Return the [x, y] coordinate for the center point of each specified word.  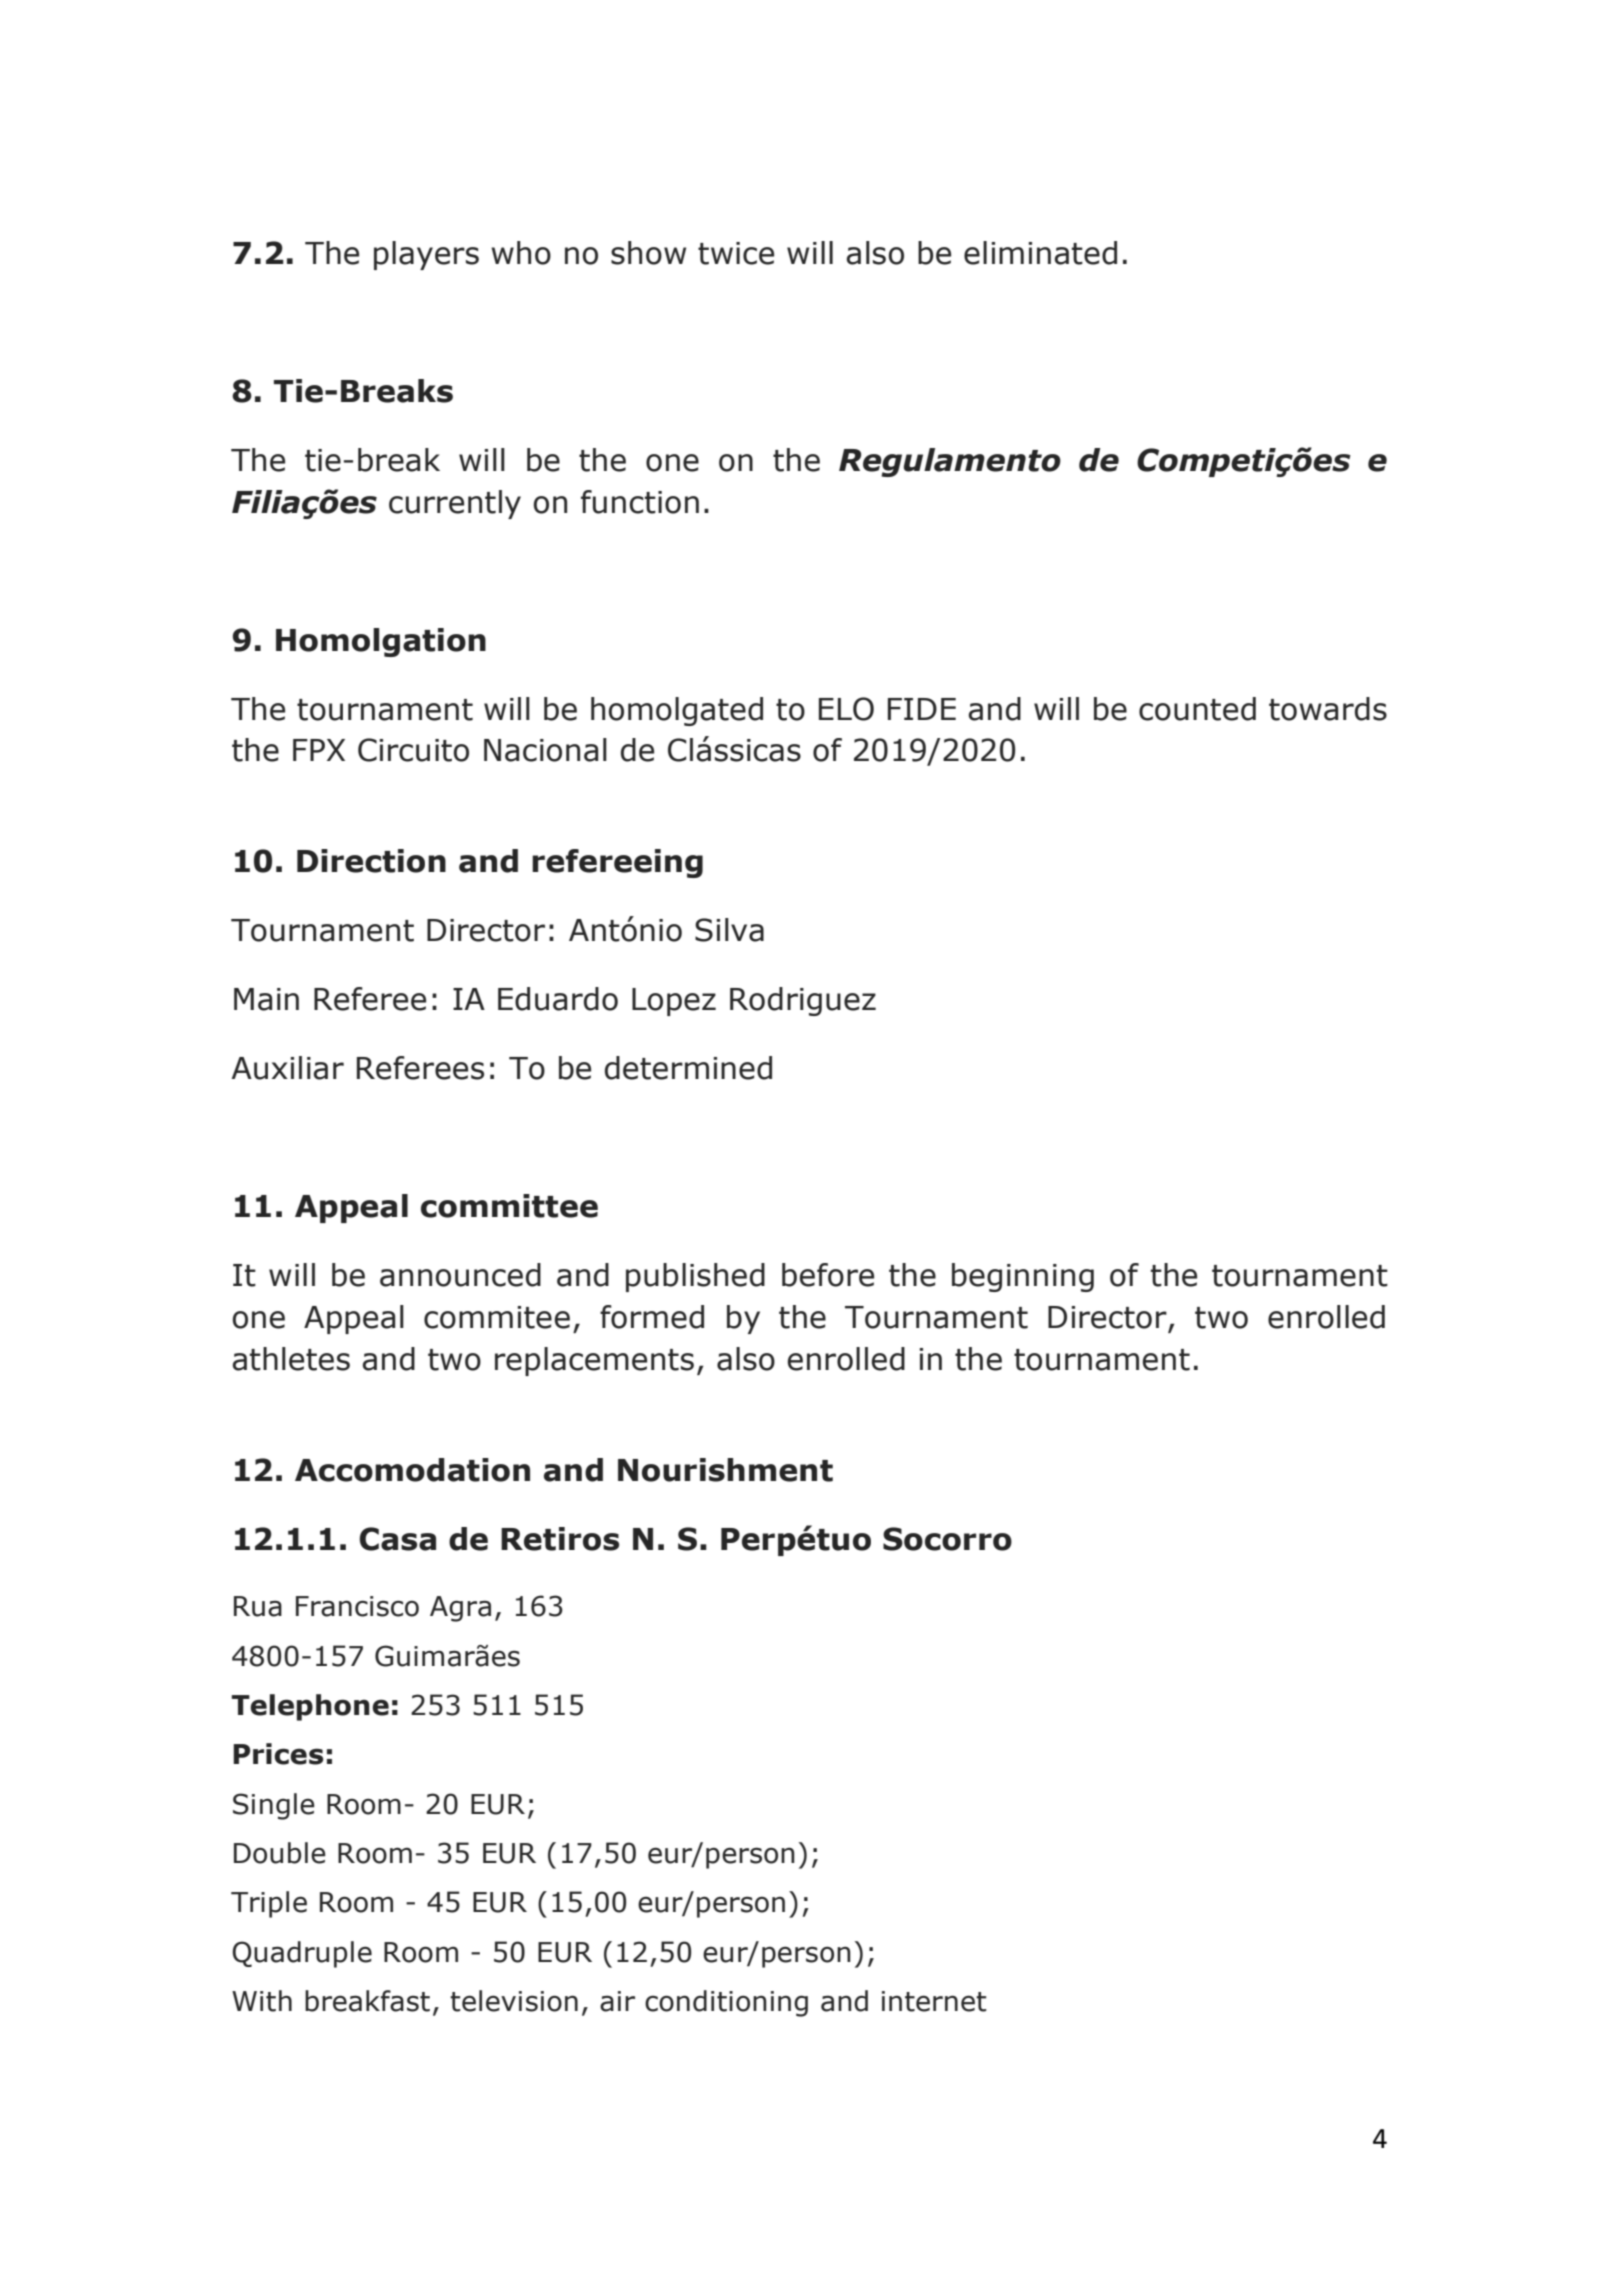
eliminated [1040, 253]
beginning [1023, 1277]
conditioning [726, 2003]
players [426, 255]
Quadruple [302, 1954]
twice [736, 253]
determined [688, 1068]
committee [509, 1206]
